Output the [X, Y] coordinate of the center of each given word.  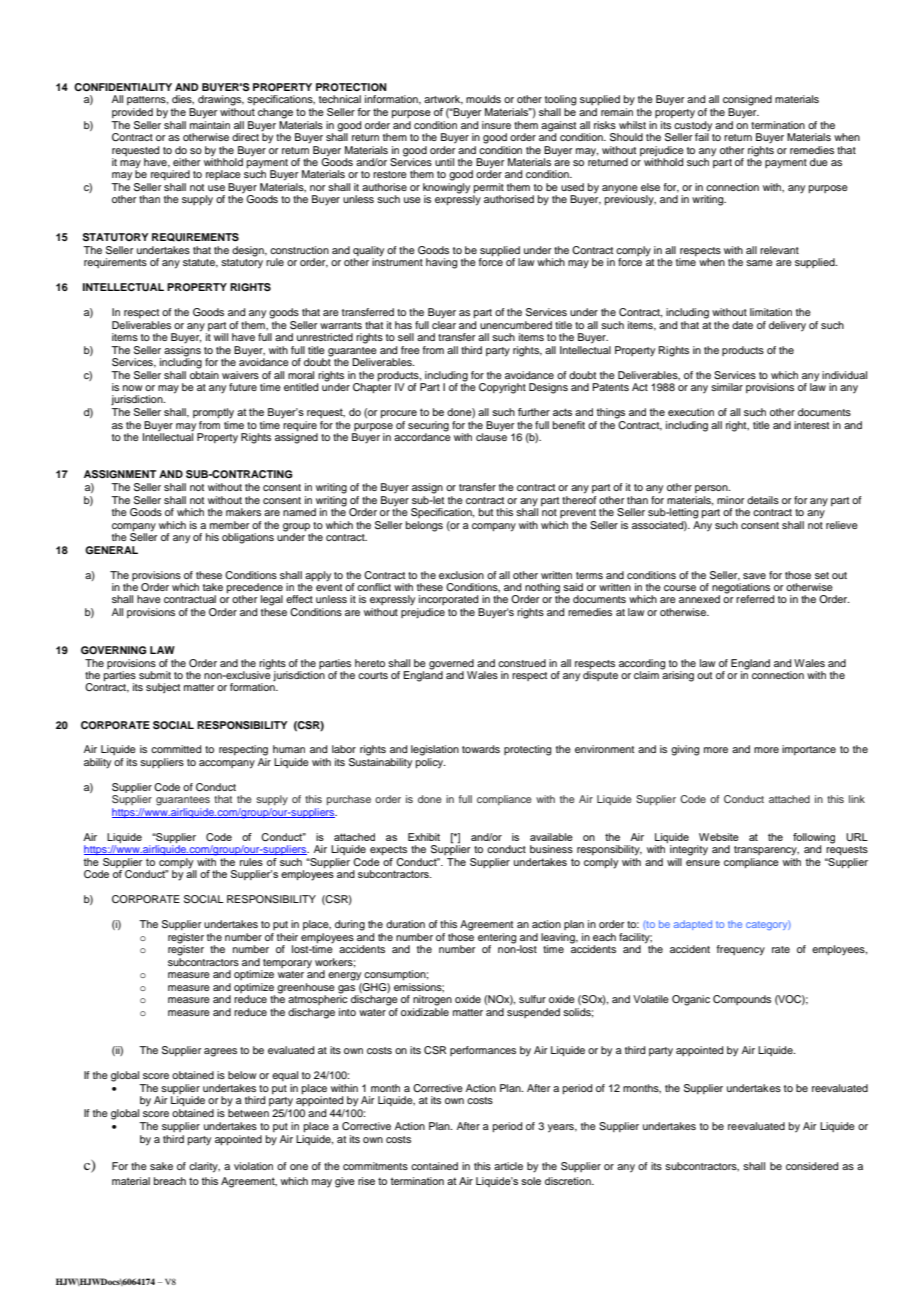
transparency [766, 851]
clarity [204, 1167]
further [534, 412]
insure [496, 125]
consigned [747, 100]
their [287, 937]
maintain [210, 125]
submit [155, 675]
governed [451, 664]
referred [755, 599]
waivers [240, 375]
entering [497, 939]
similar [727, 387]
